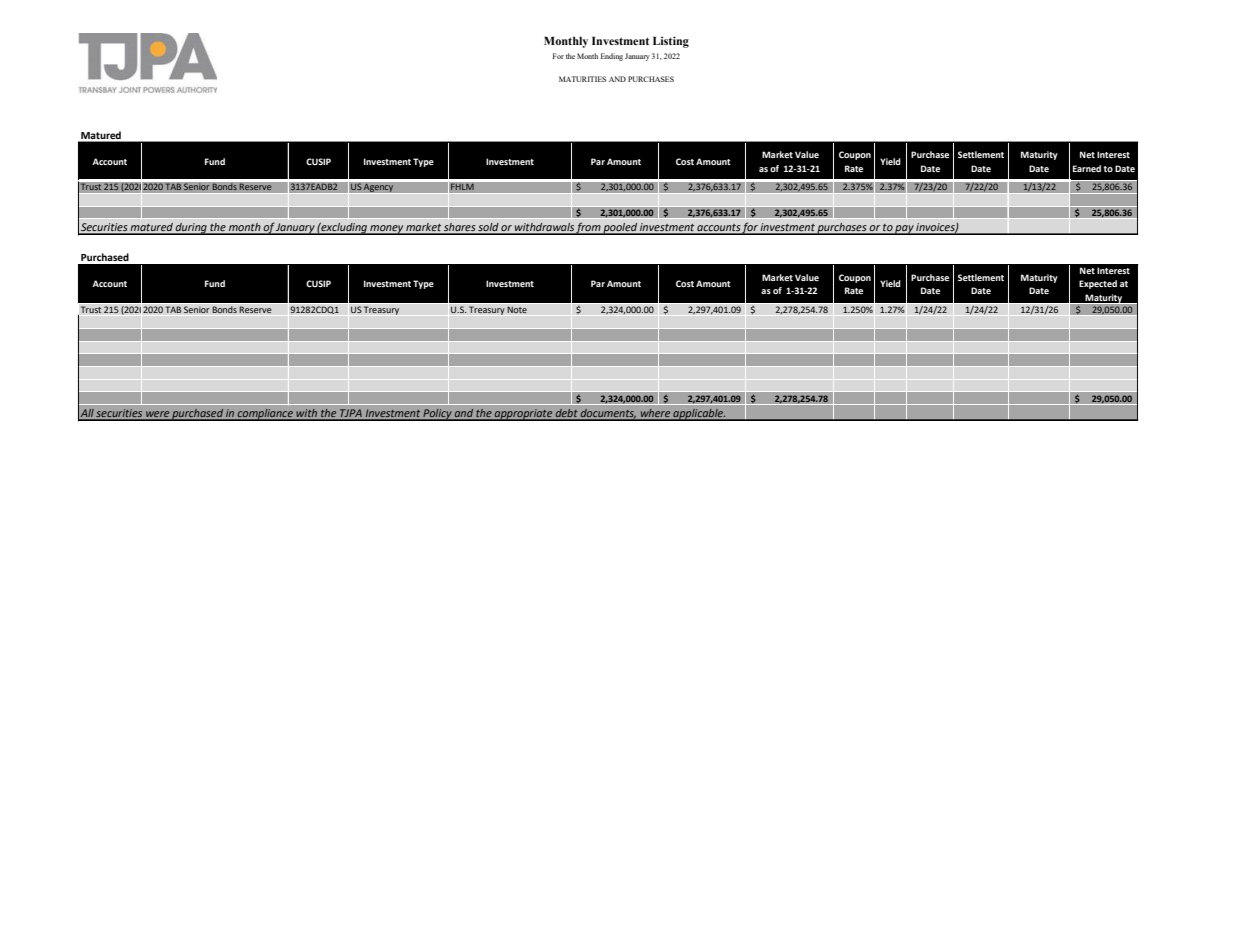 The image size is (1233, 952). I want to click on Expected, so click(1098, 284).
